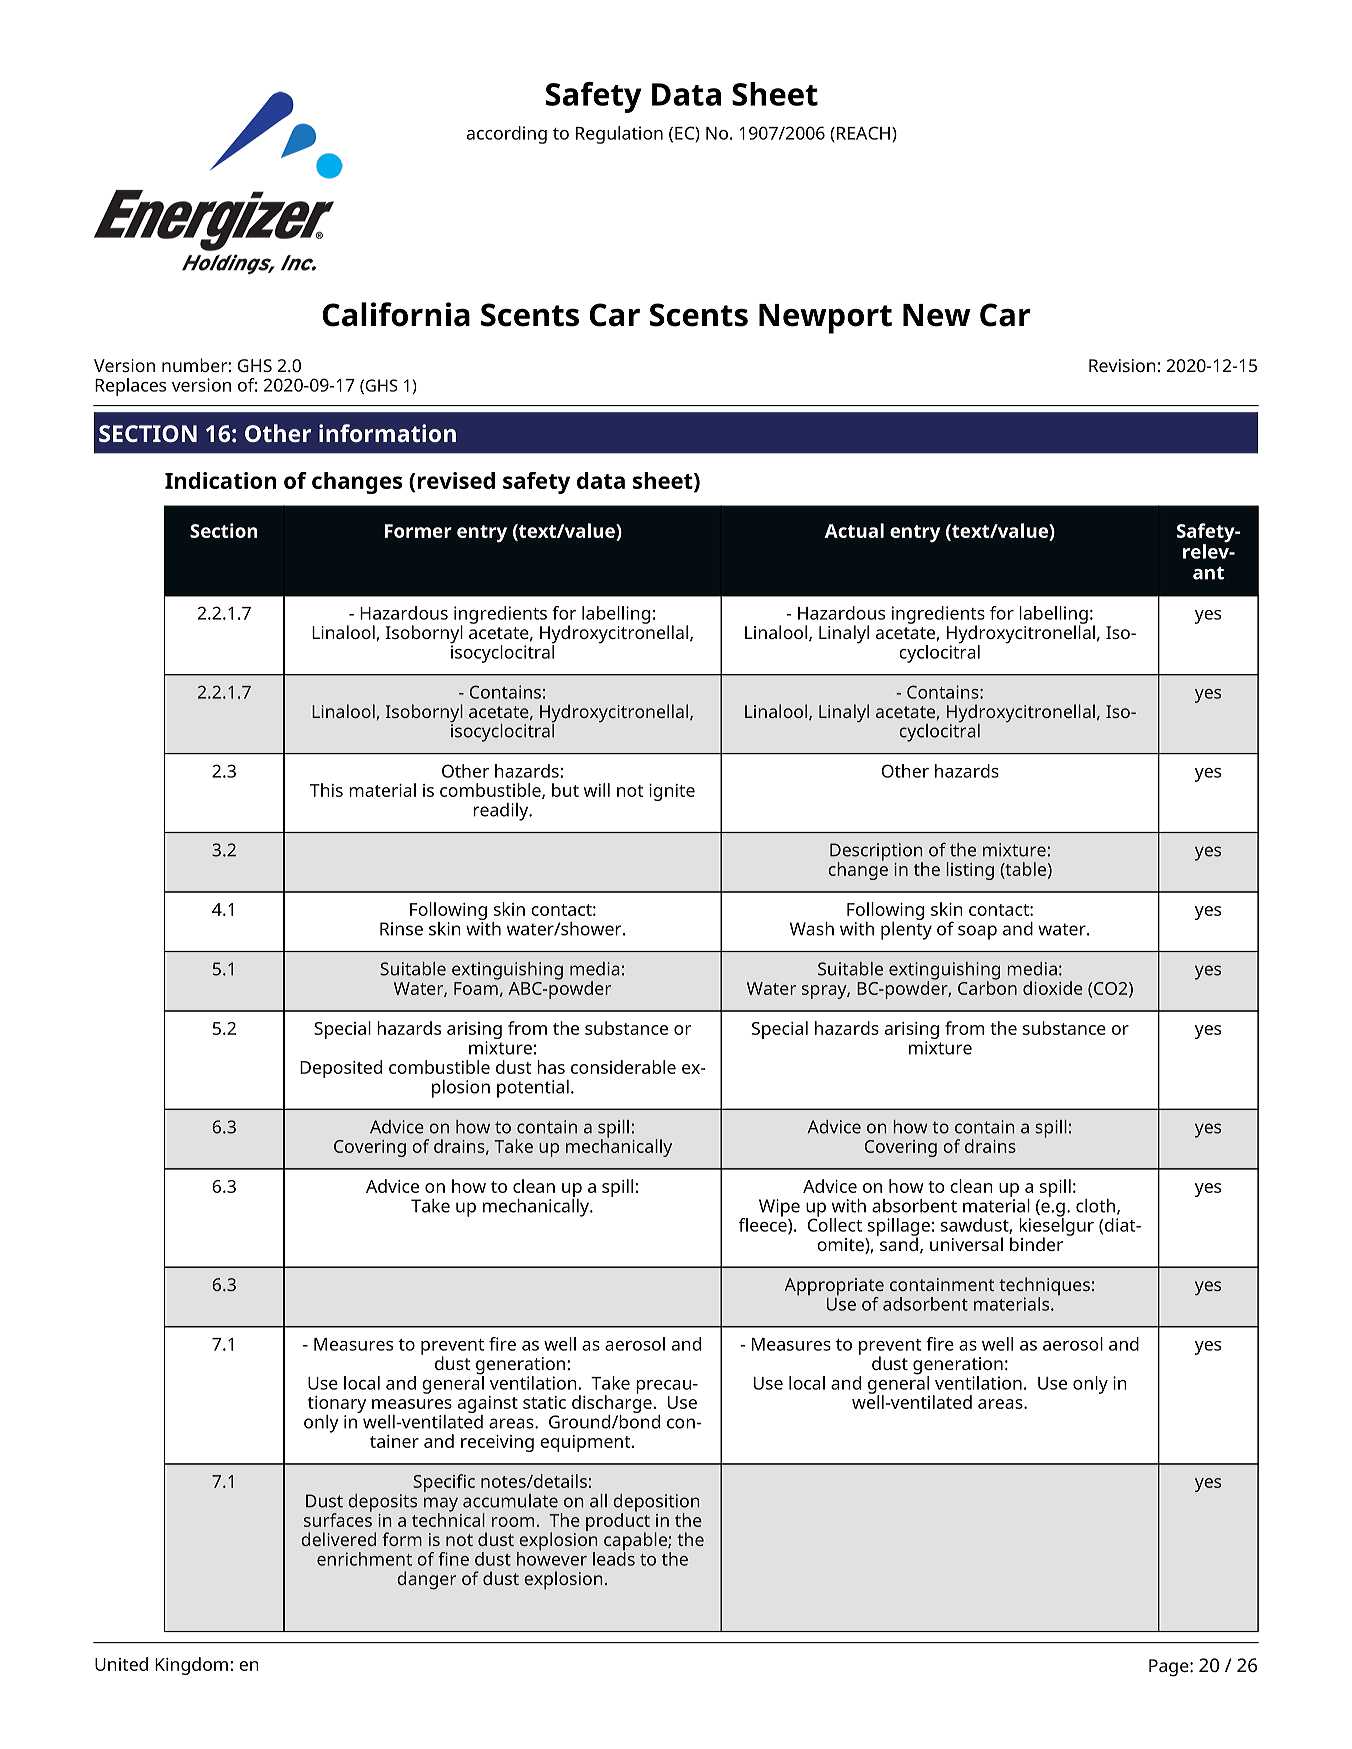  Describe the element at coordinates (672, 792) in the screenshot. I see `ignite` at that location.
